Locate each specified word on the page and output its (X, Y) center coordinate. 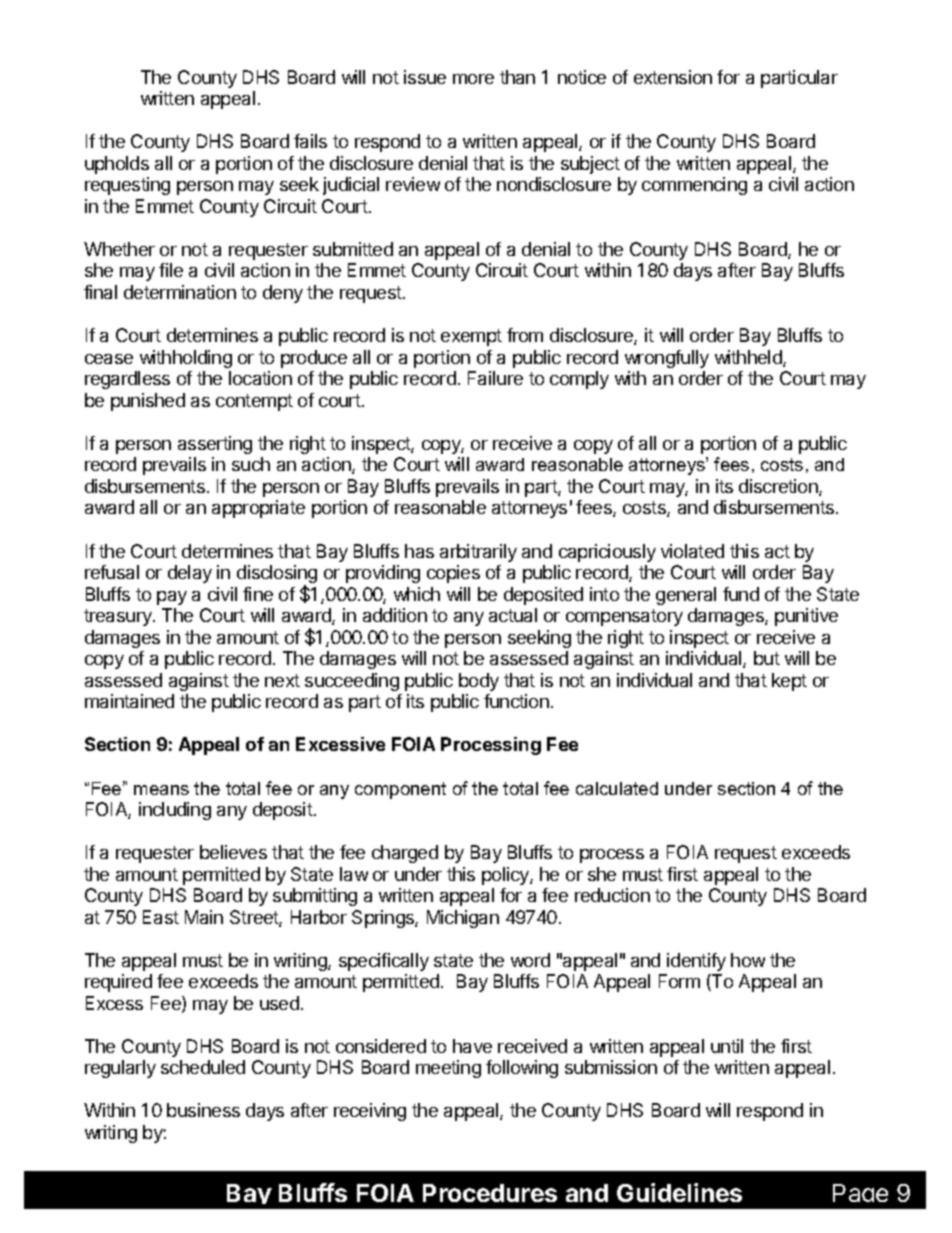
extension (673, 77)
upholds (117, 165)
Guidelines (679, 1192)
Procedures (490, 1193)
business (203, 1110)
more (473, 79)
